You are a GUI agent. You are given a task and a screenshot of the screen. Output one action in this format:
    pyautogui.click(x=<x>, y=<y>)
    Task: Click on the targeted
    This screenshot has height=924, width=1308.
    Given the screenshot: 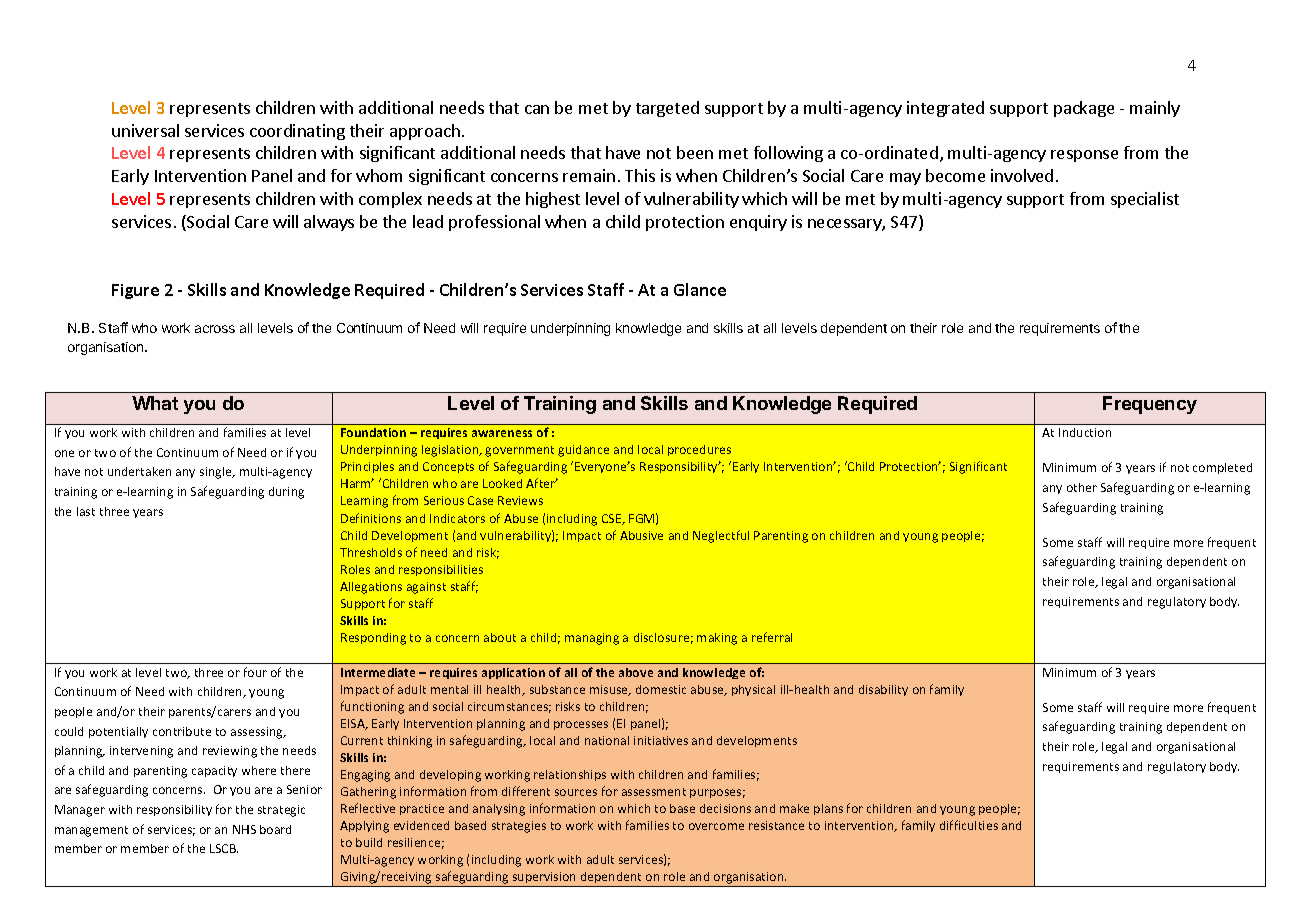 What is the action you would take?
    pyautogui.click(x=667, y=109)
